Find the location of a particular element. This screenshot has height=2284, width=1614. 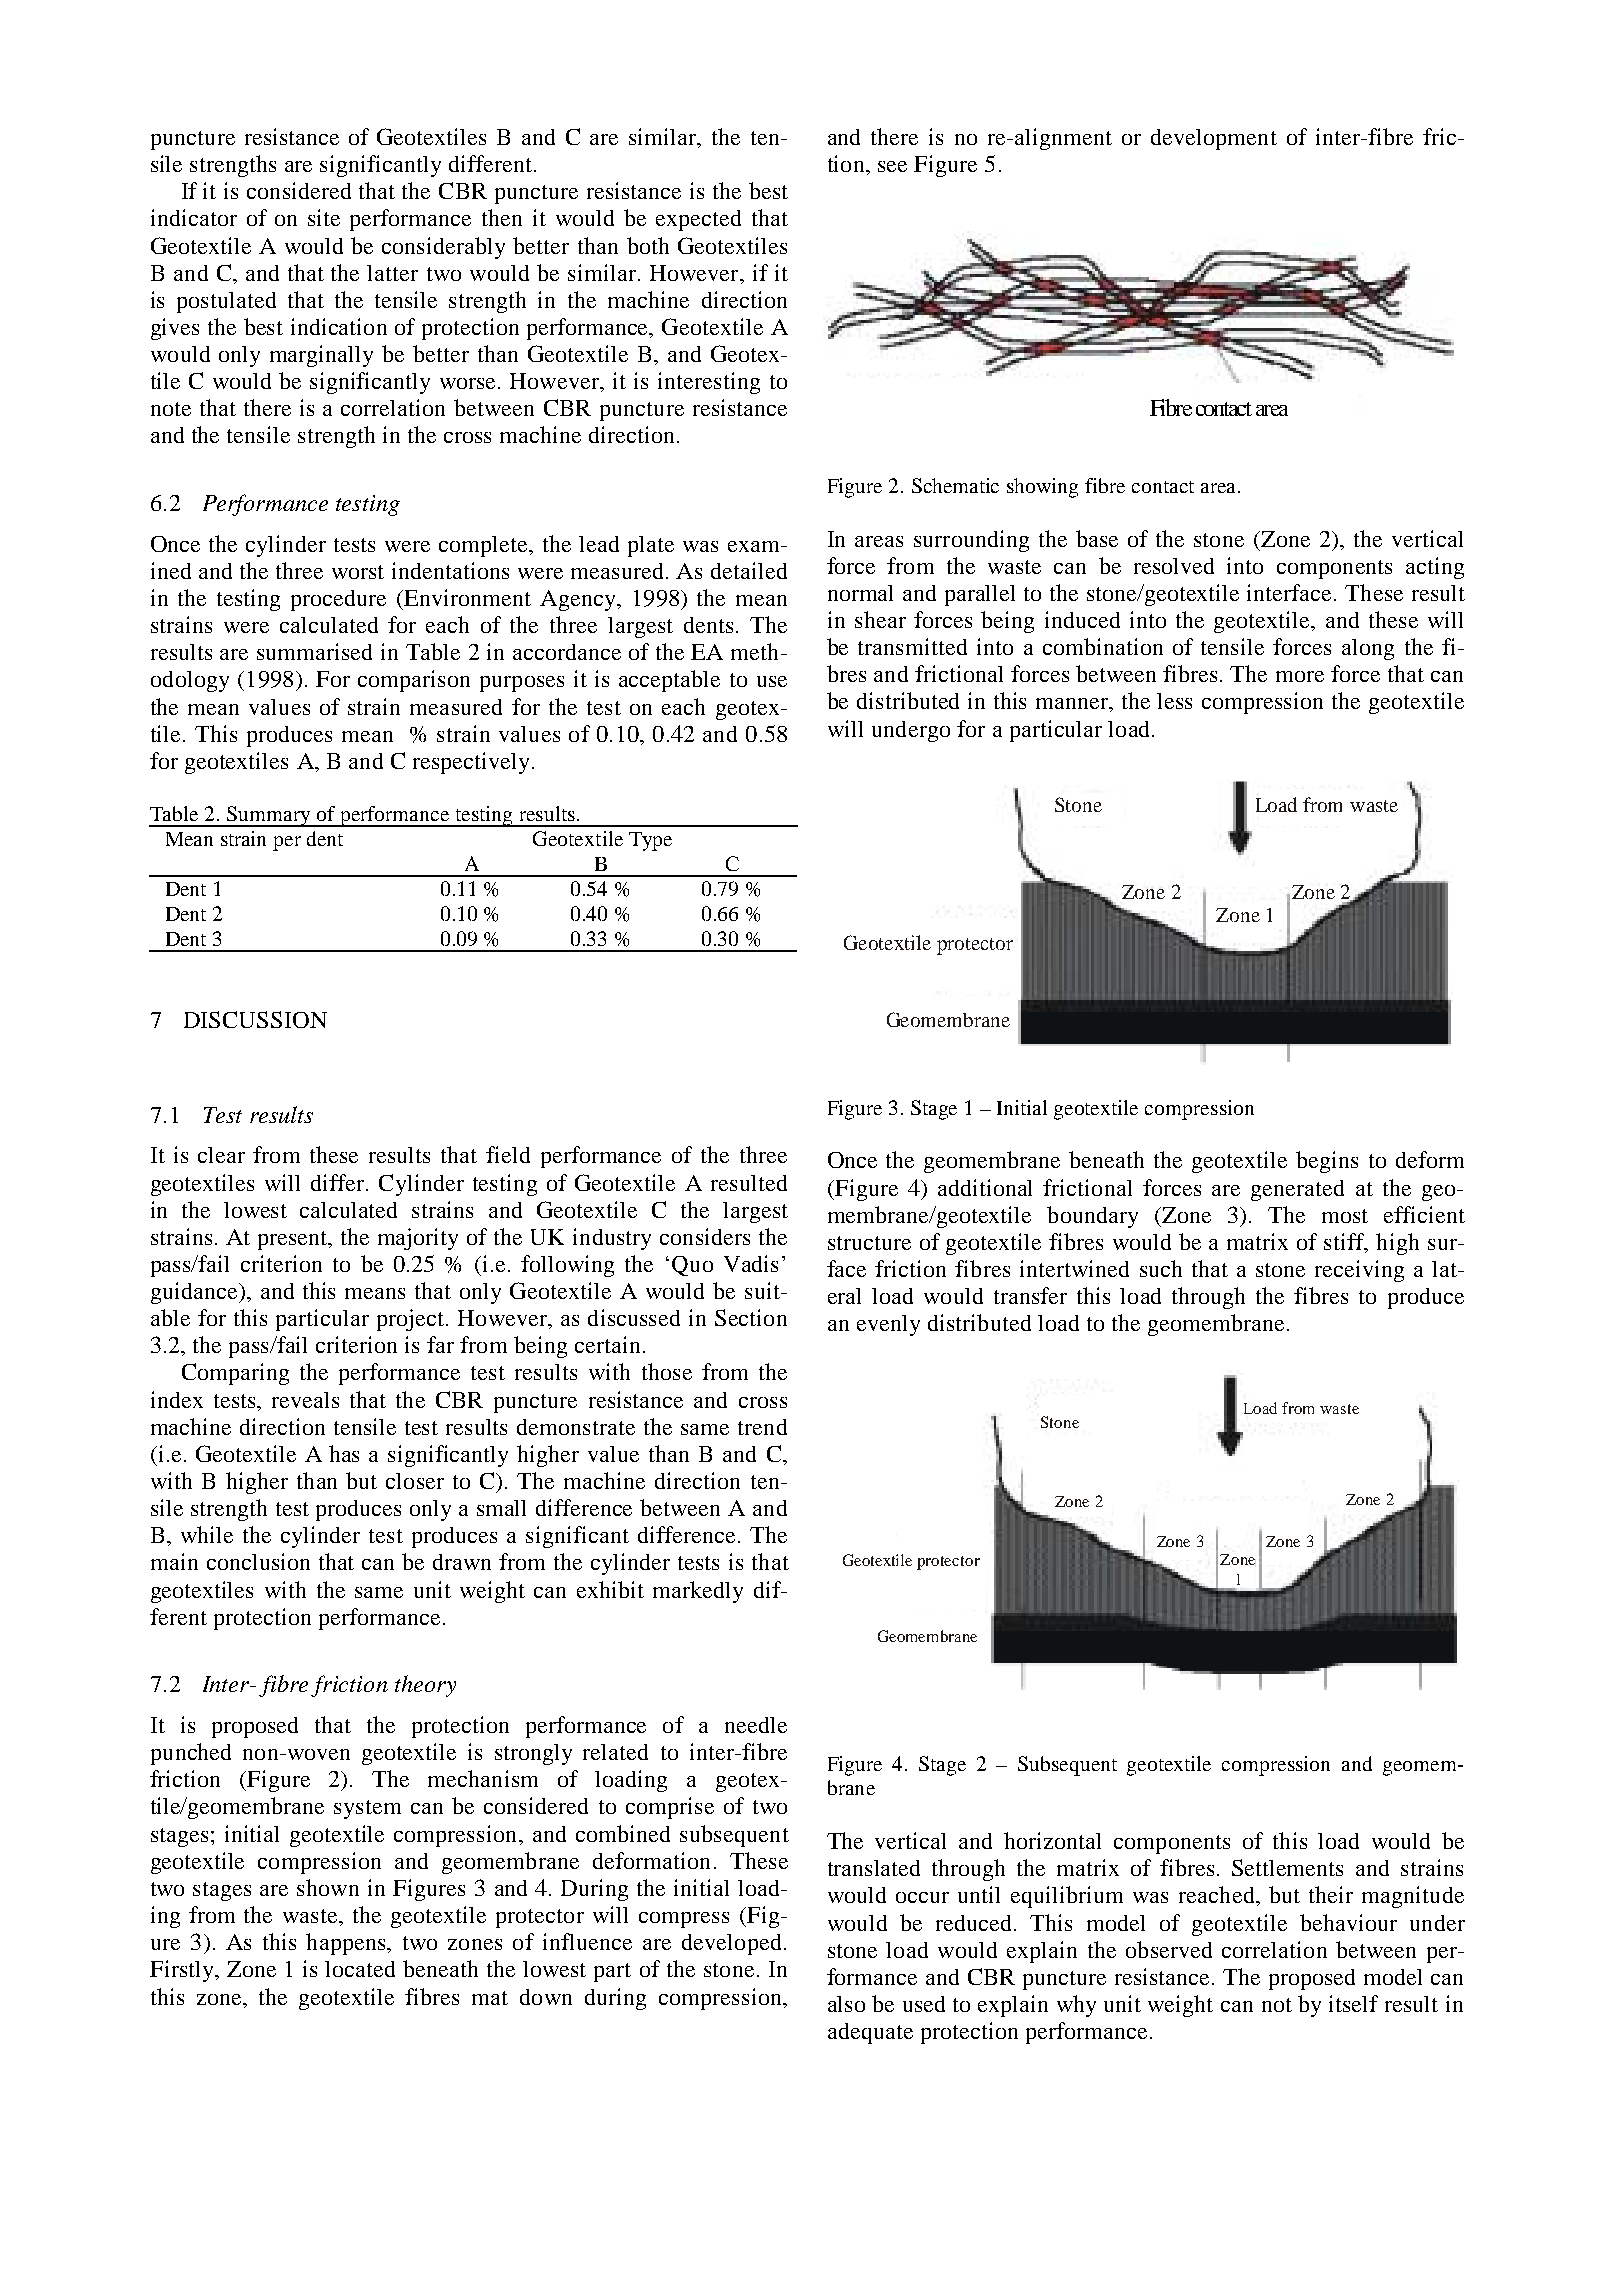

Type is located at coordinates (650, 841).
